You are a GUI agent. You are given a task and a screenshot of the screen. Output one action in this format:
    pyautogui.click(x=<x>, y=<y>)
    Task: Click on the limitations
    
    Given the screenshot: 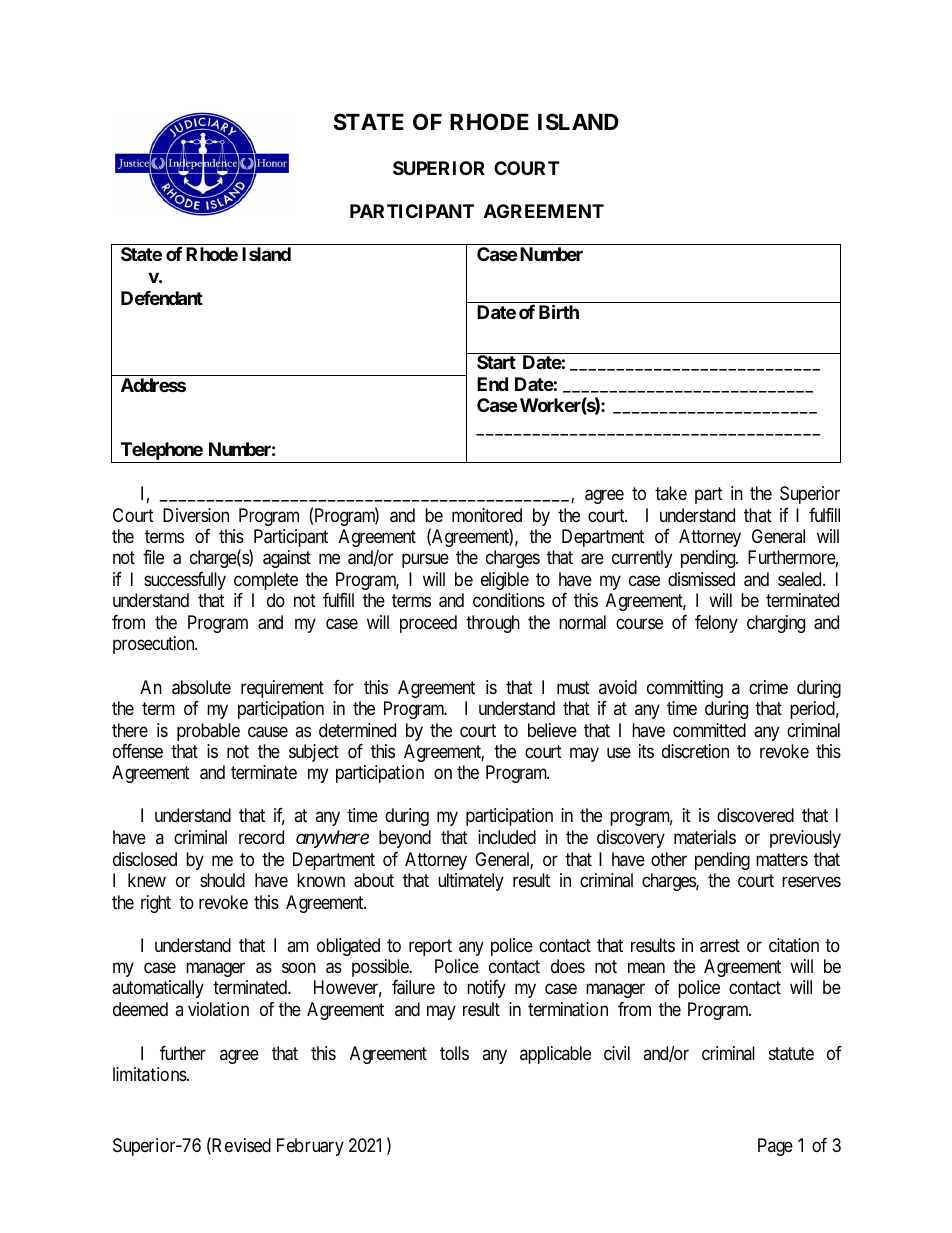 What is the action you would take?
    pyautogui.click(x=150, y=1074)
